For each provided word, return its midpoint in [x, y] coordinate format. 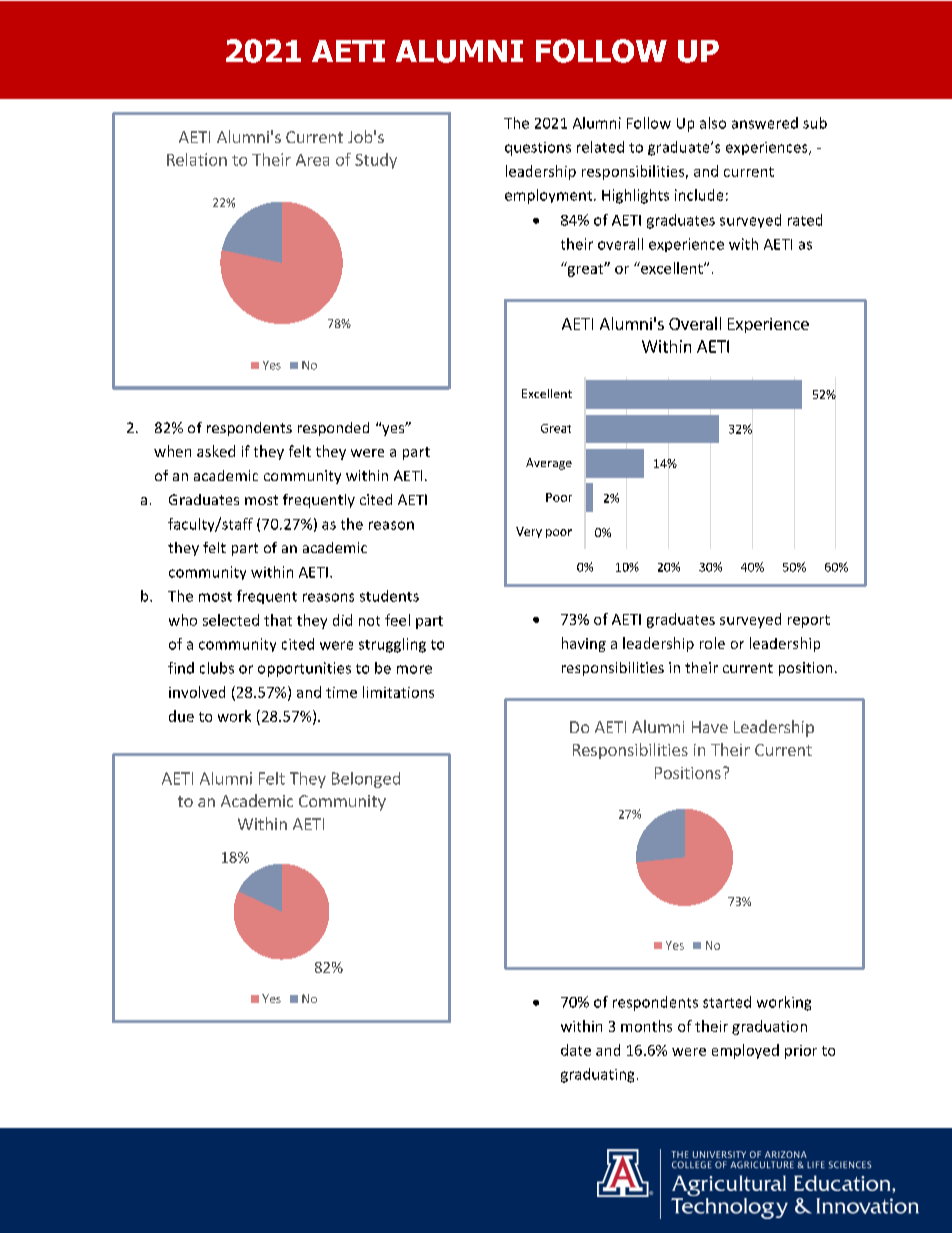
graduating [597, 1075]
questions [538, 149]
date [576, 1050]
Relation [197, 159]
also [713, 123]
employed [745, 1051]
